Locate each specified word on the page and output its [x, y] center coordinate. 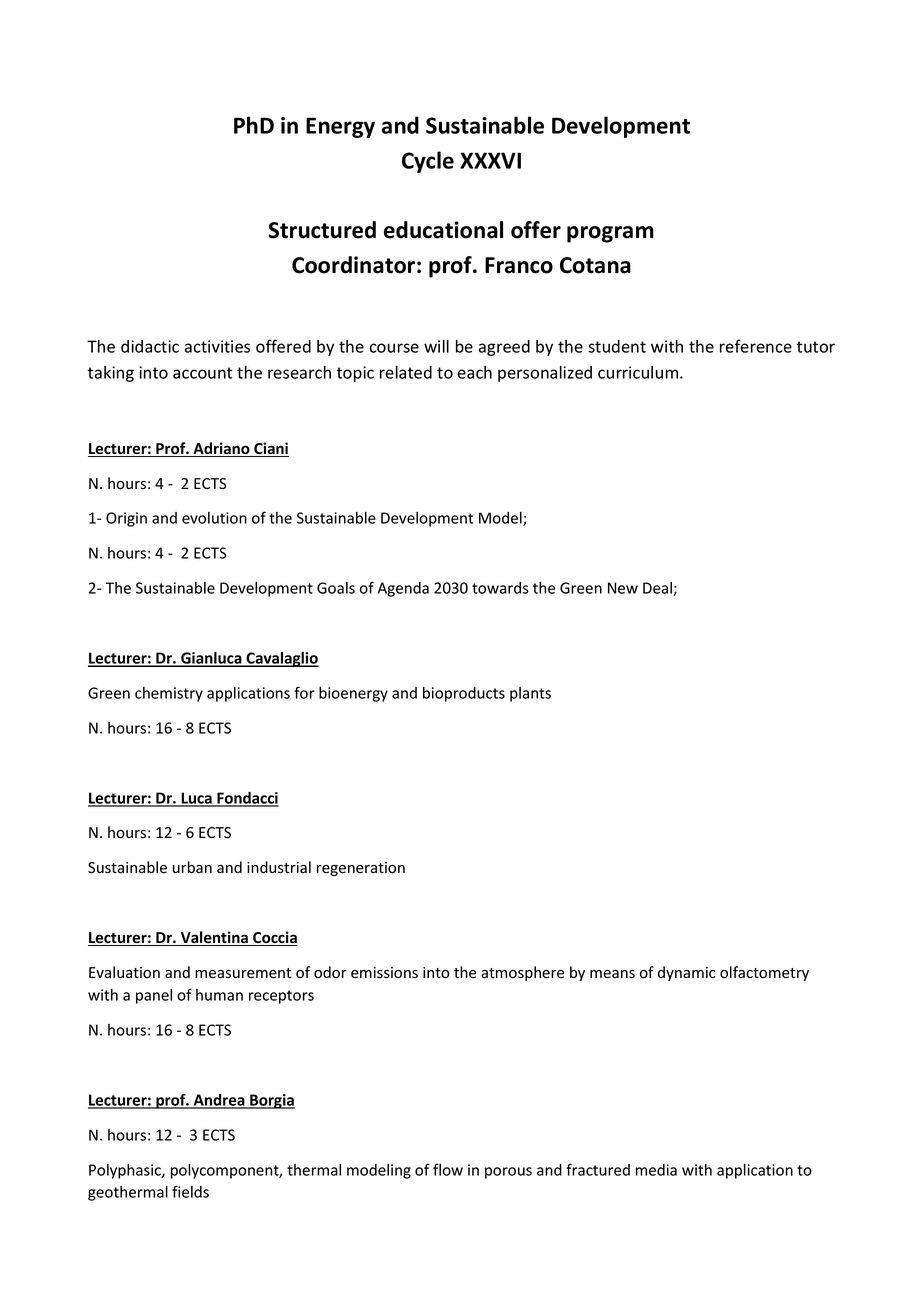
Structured [322, 230]
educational [443, 230]
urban [192, 867]
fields [190, 1191]
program [610, 234]
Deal [658, 589]
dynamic [687, 973]
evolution [214, 518]
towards [500, 588]
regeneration [361, 869]
